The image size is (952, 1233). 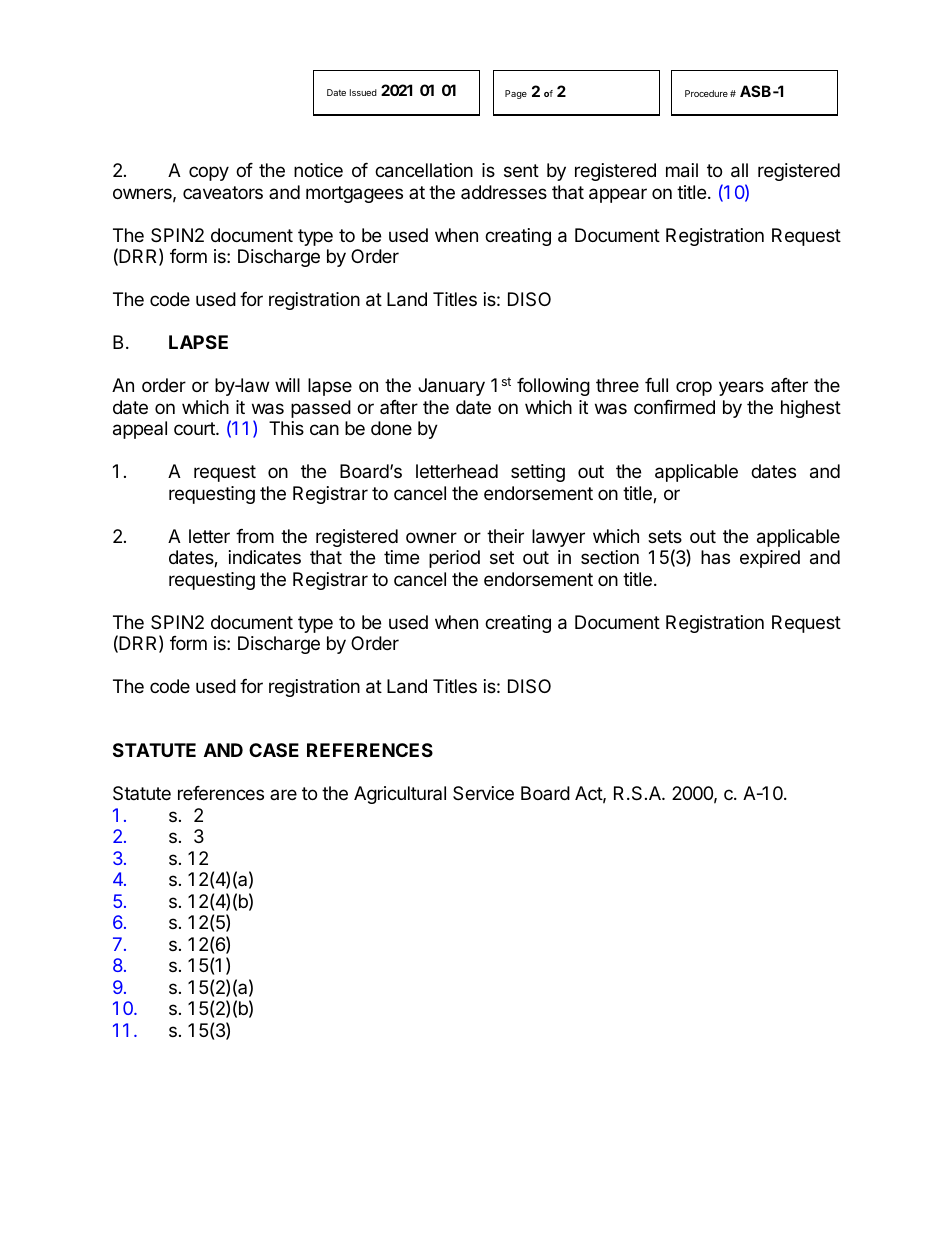 I want to click on Procedure, so click(x=706, y=93).
